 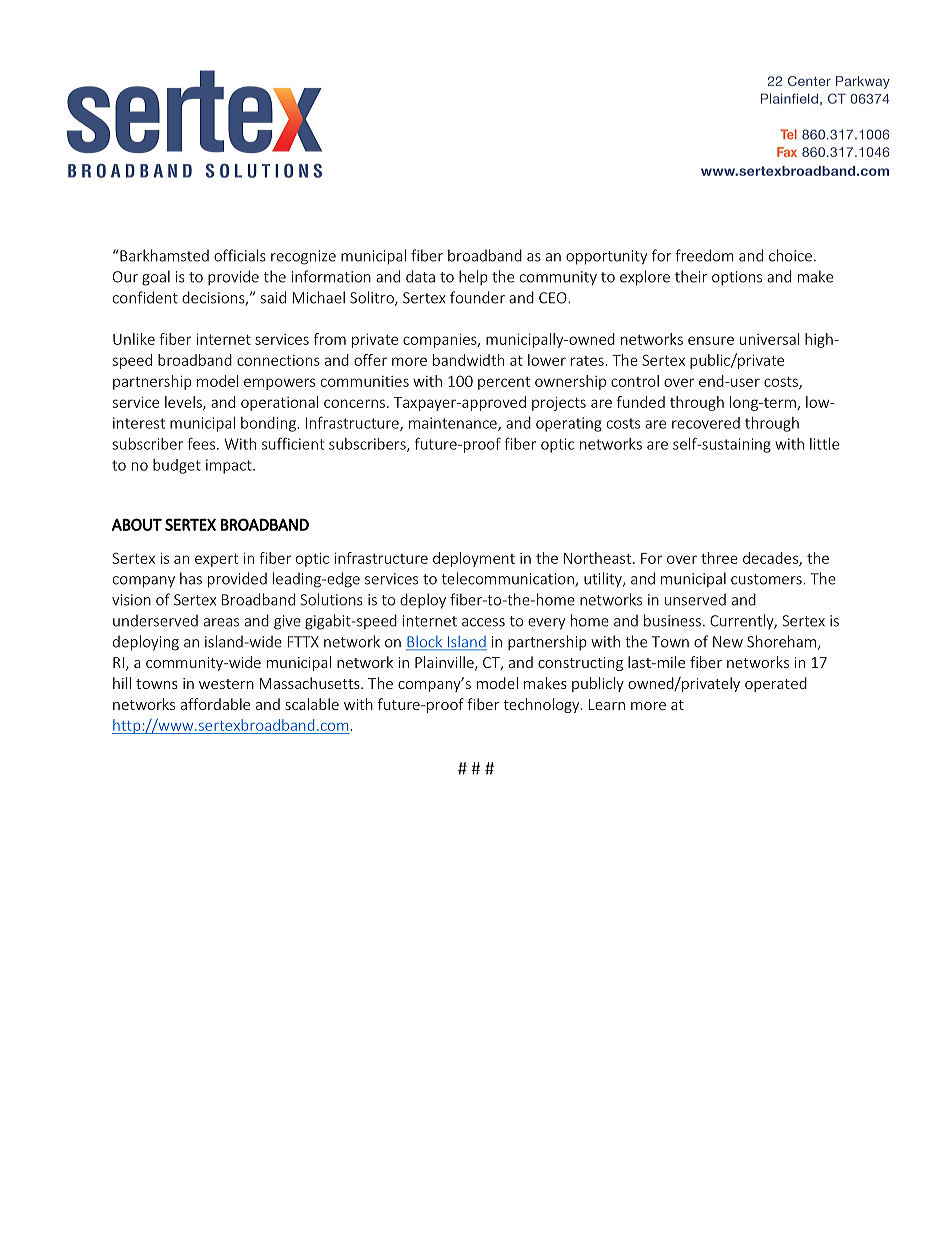 What do you see at coordinates (454, 424) in the screenshot?
I see `maintenance` at bounding box center [454, 424].
